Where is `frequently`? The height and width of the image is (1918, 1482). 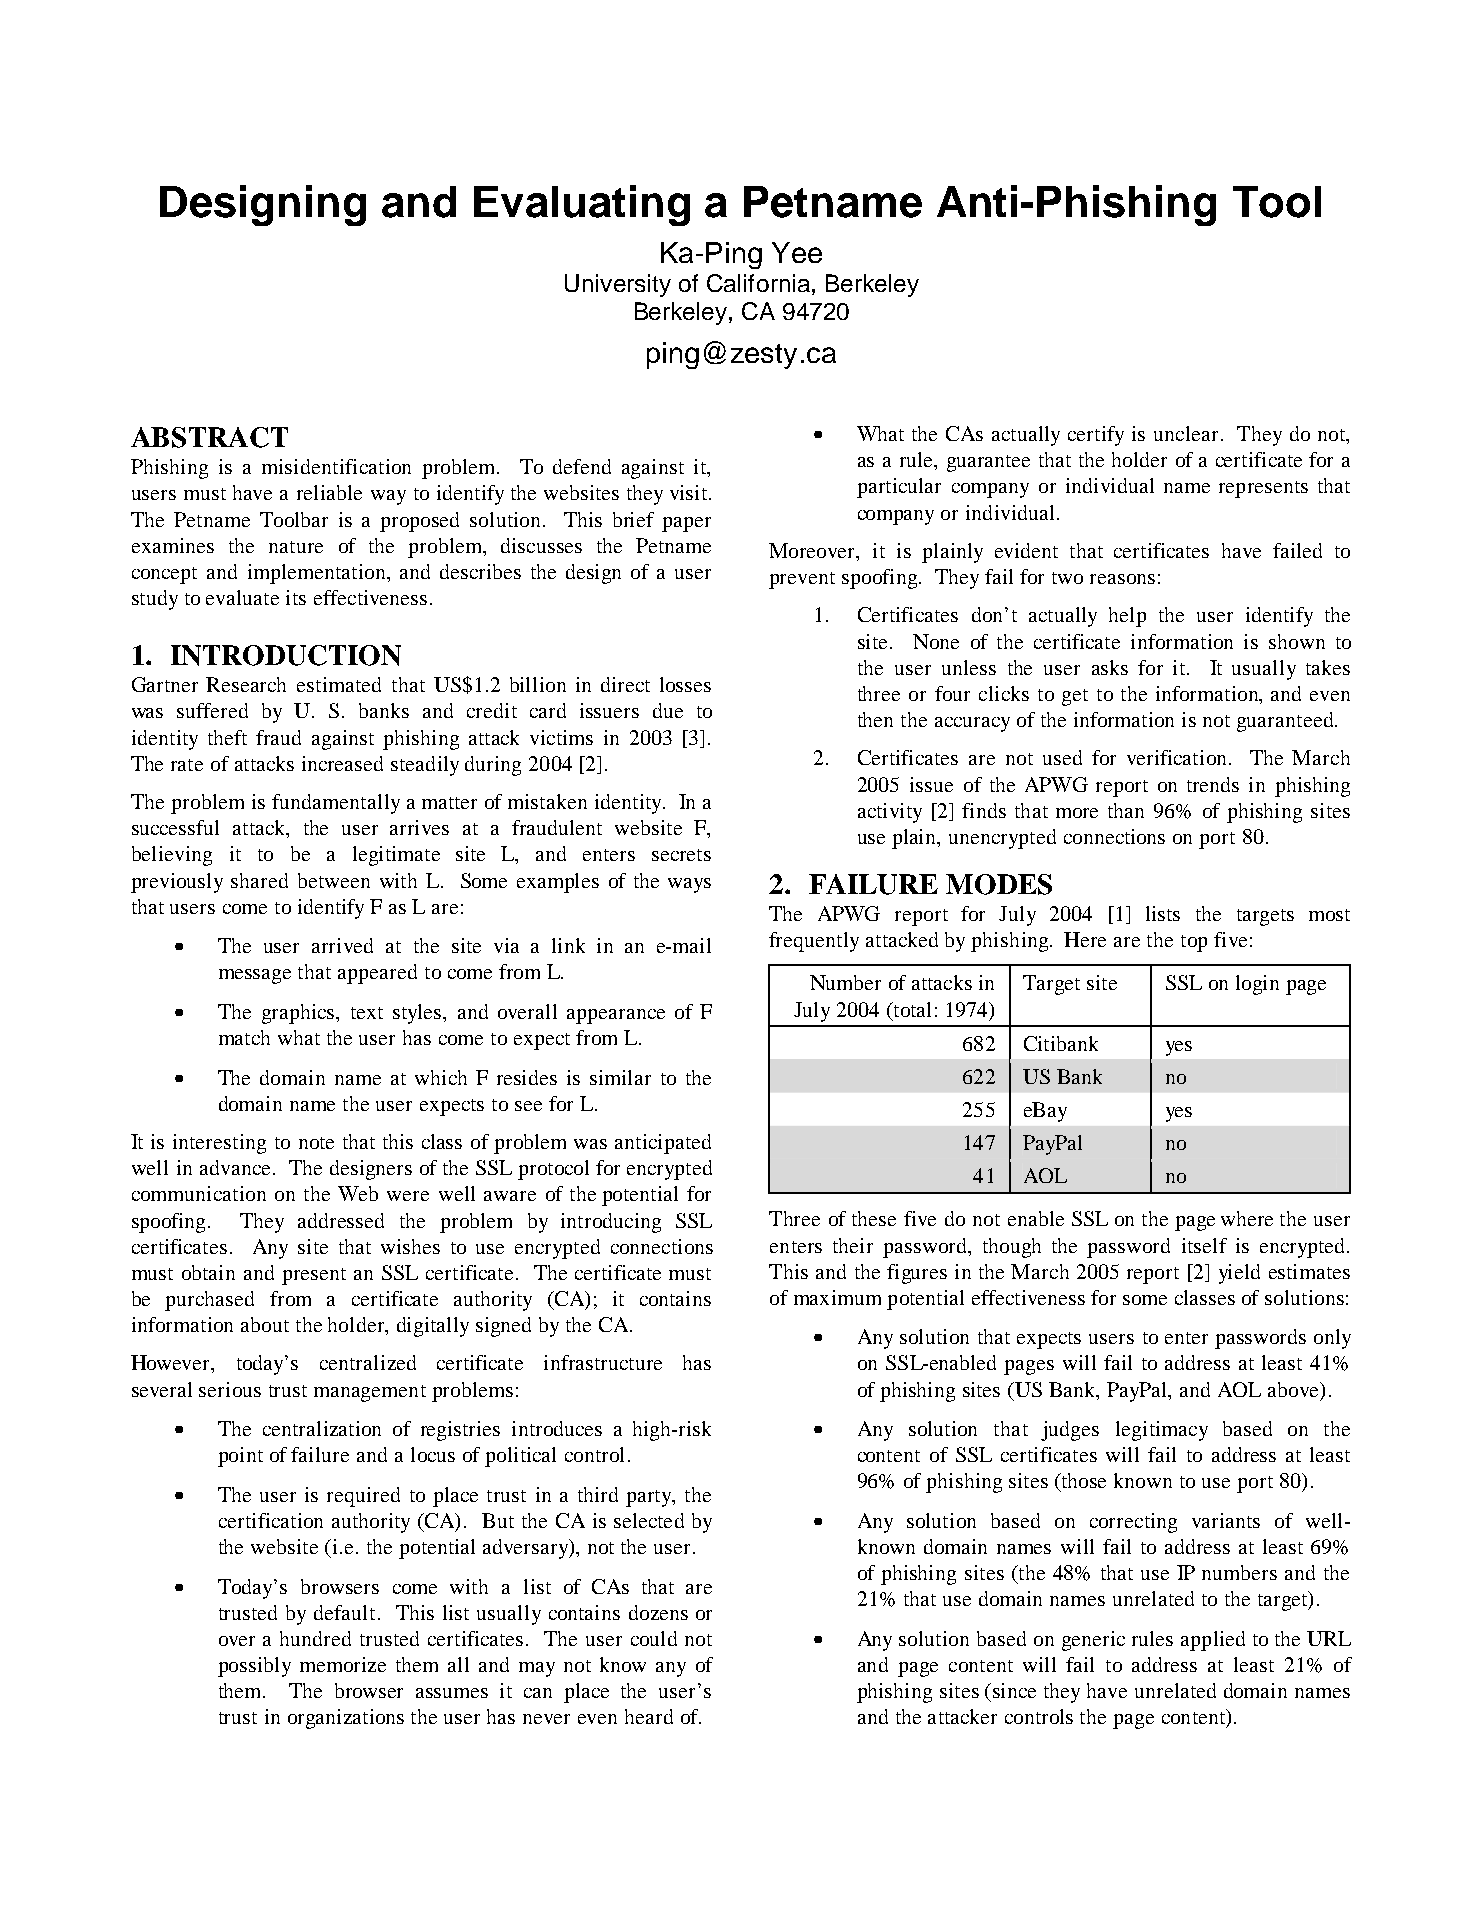
frequently is located at coordinates (814, 942).
